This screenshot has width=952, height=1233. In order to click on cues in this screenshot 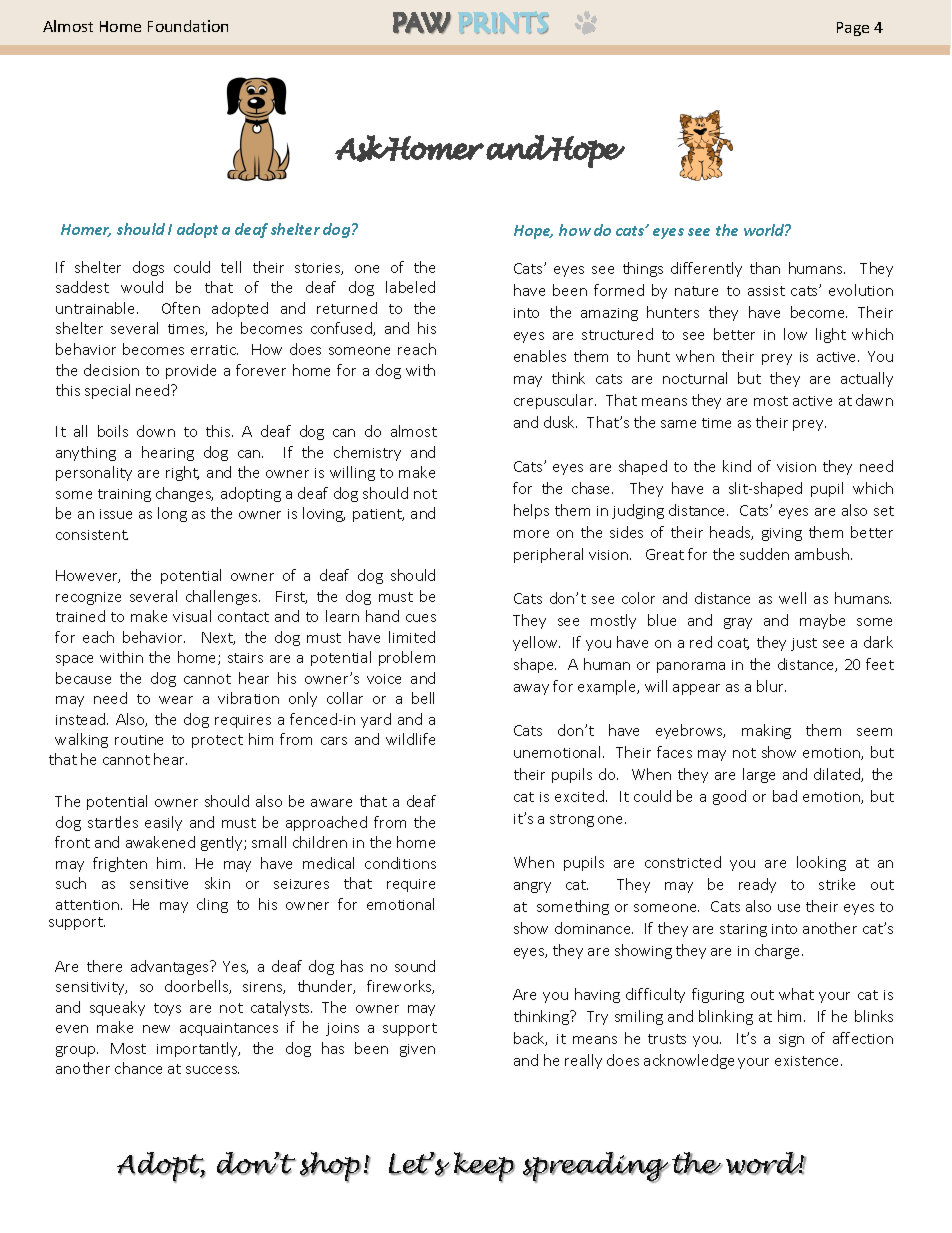, I will do `click(421, 618)`.
